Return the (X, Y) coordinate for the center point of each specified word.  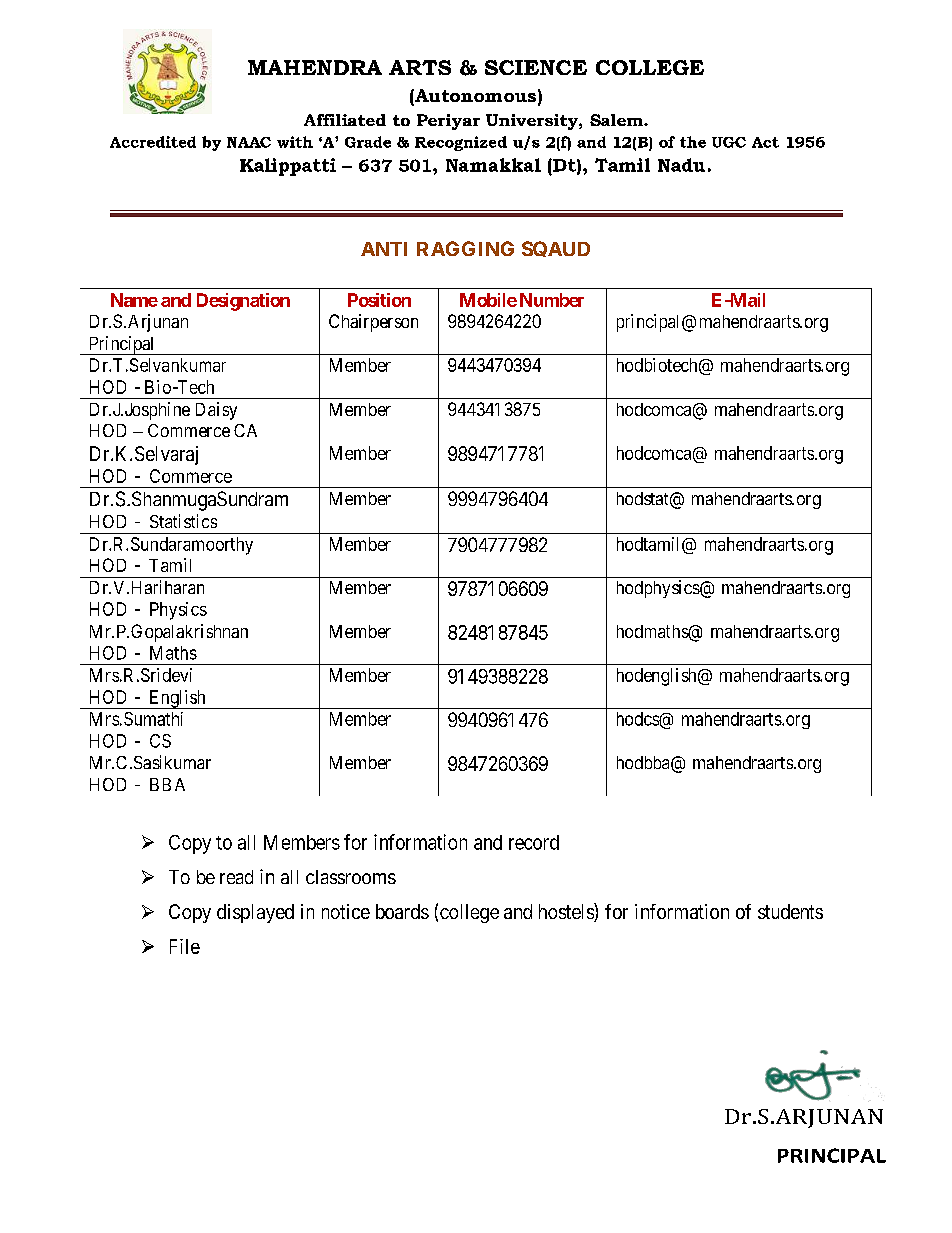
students (790, 911)
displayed (255, 913)
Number (552, 300)
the (693, 142)
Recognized (461, 143)
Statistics (183, 521)
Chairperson (373, 323)
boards (402, 911)
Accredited (153, 142)
